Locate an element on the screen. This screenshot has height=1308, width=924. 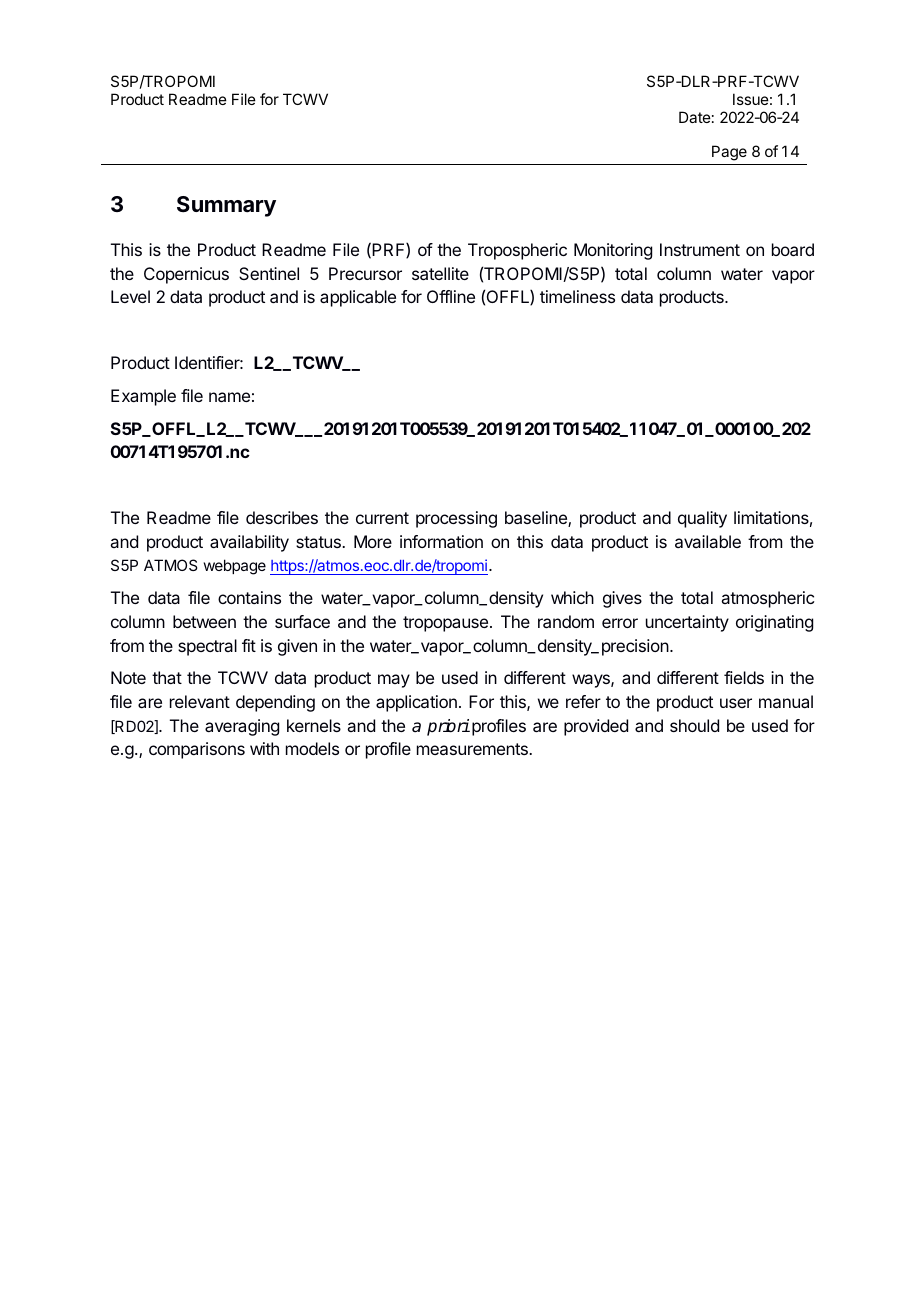
applicable is located at coordinates (358, 298).
